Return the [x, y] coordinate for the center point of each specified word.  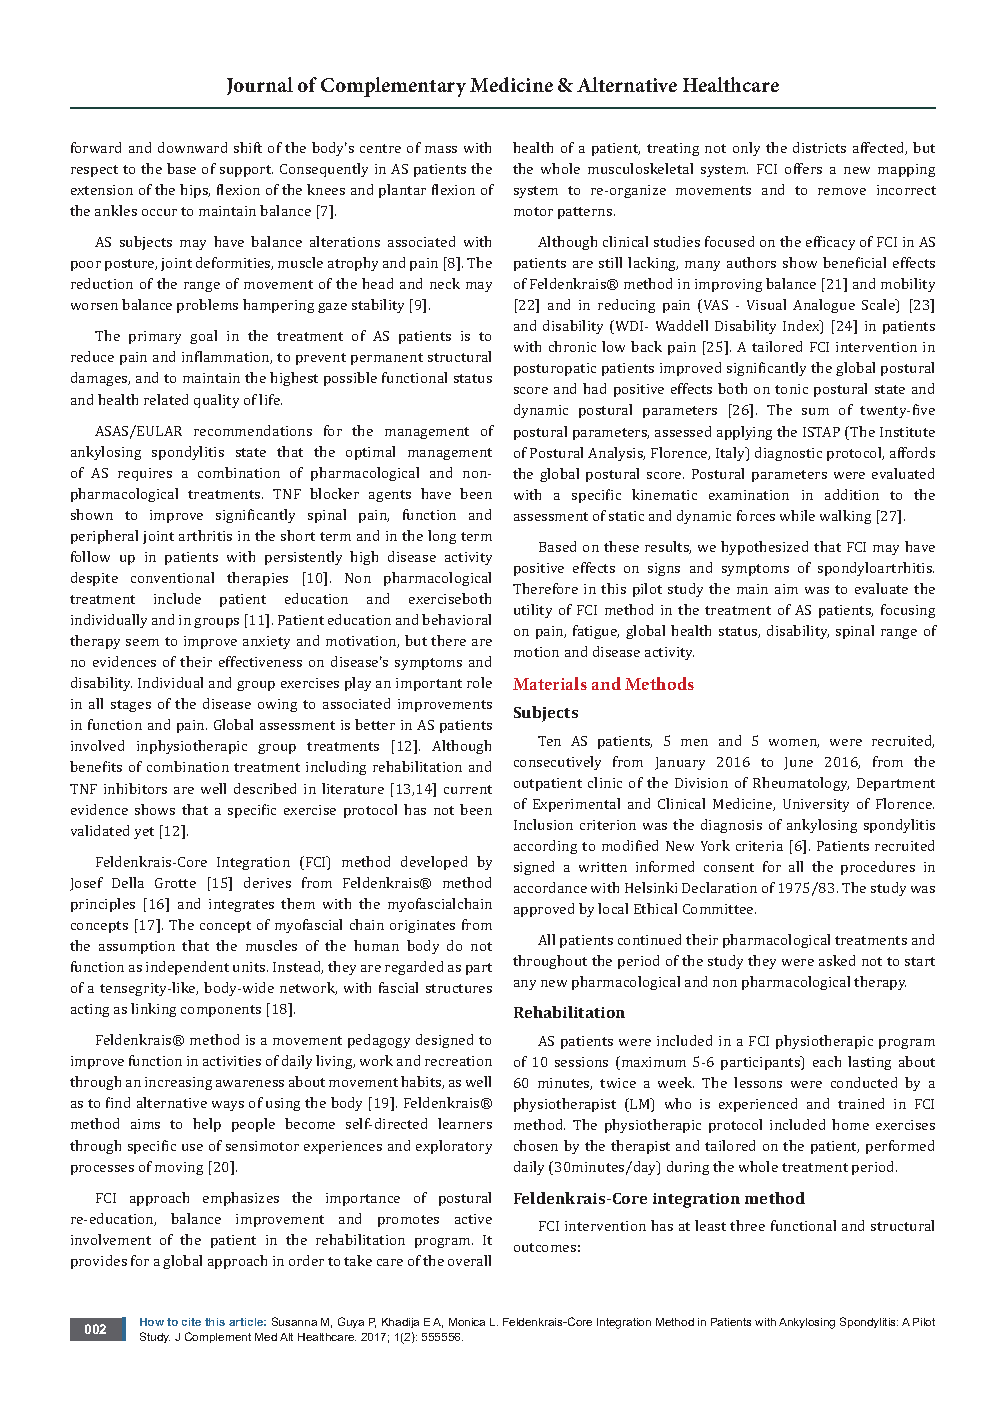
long [442, 537]
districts [819, 147]
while [797, 515]
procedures [878, 868]
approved [544, 910]
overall [469, 1260]
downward [192, 147]
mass [441, 149]
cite [191, 1322]
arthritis [205, 535]
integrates [241, 905]
